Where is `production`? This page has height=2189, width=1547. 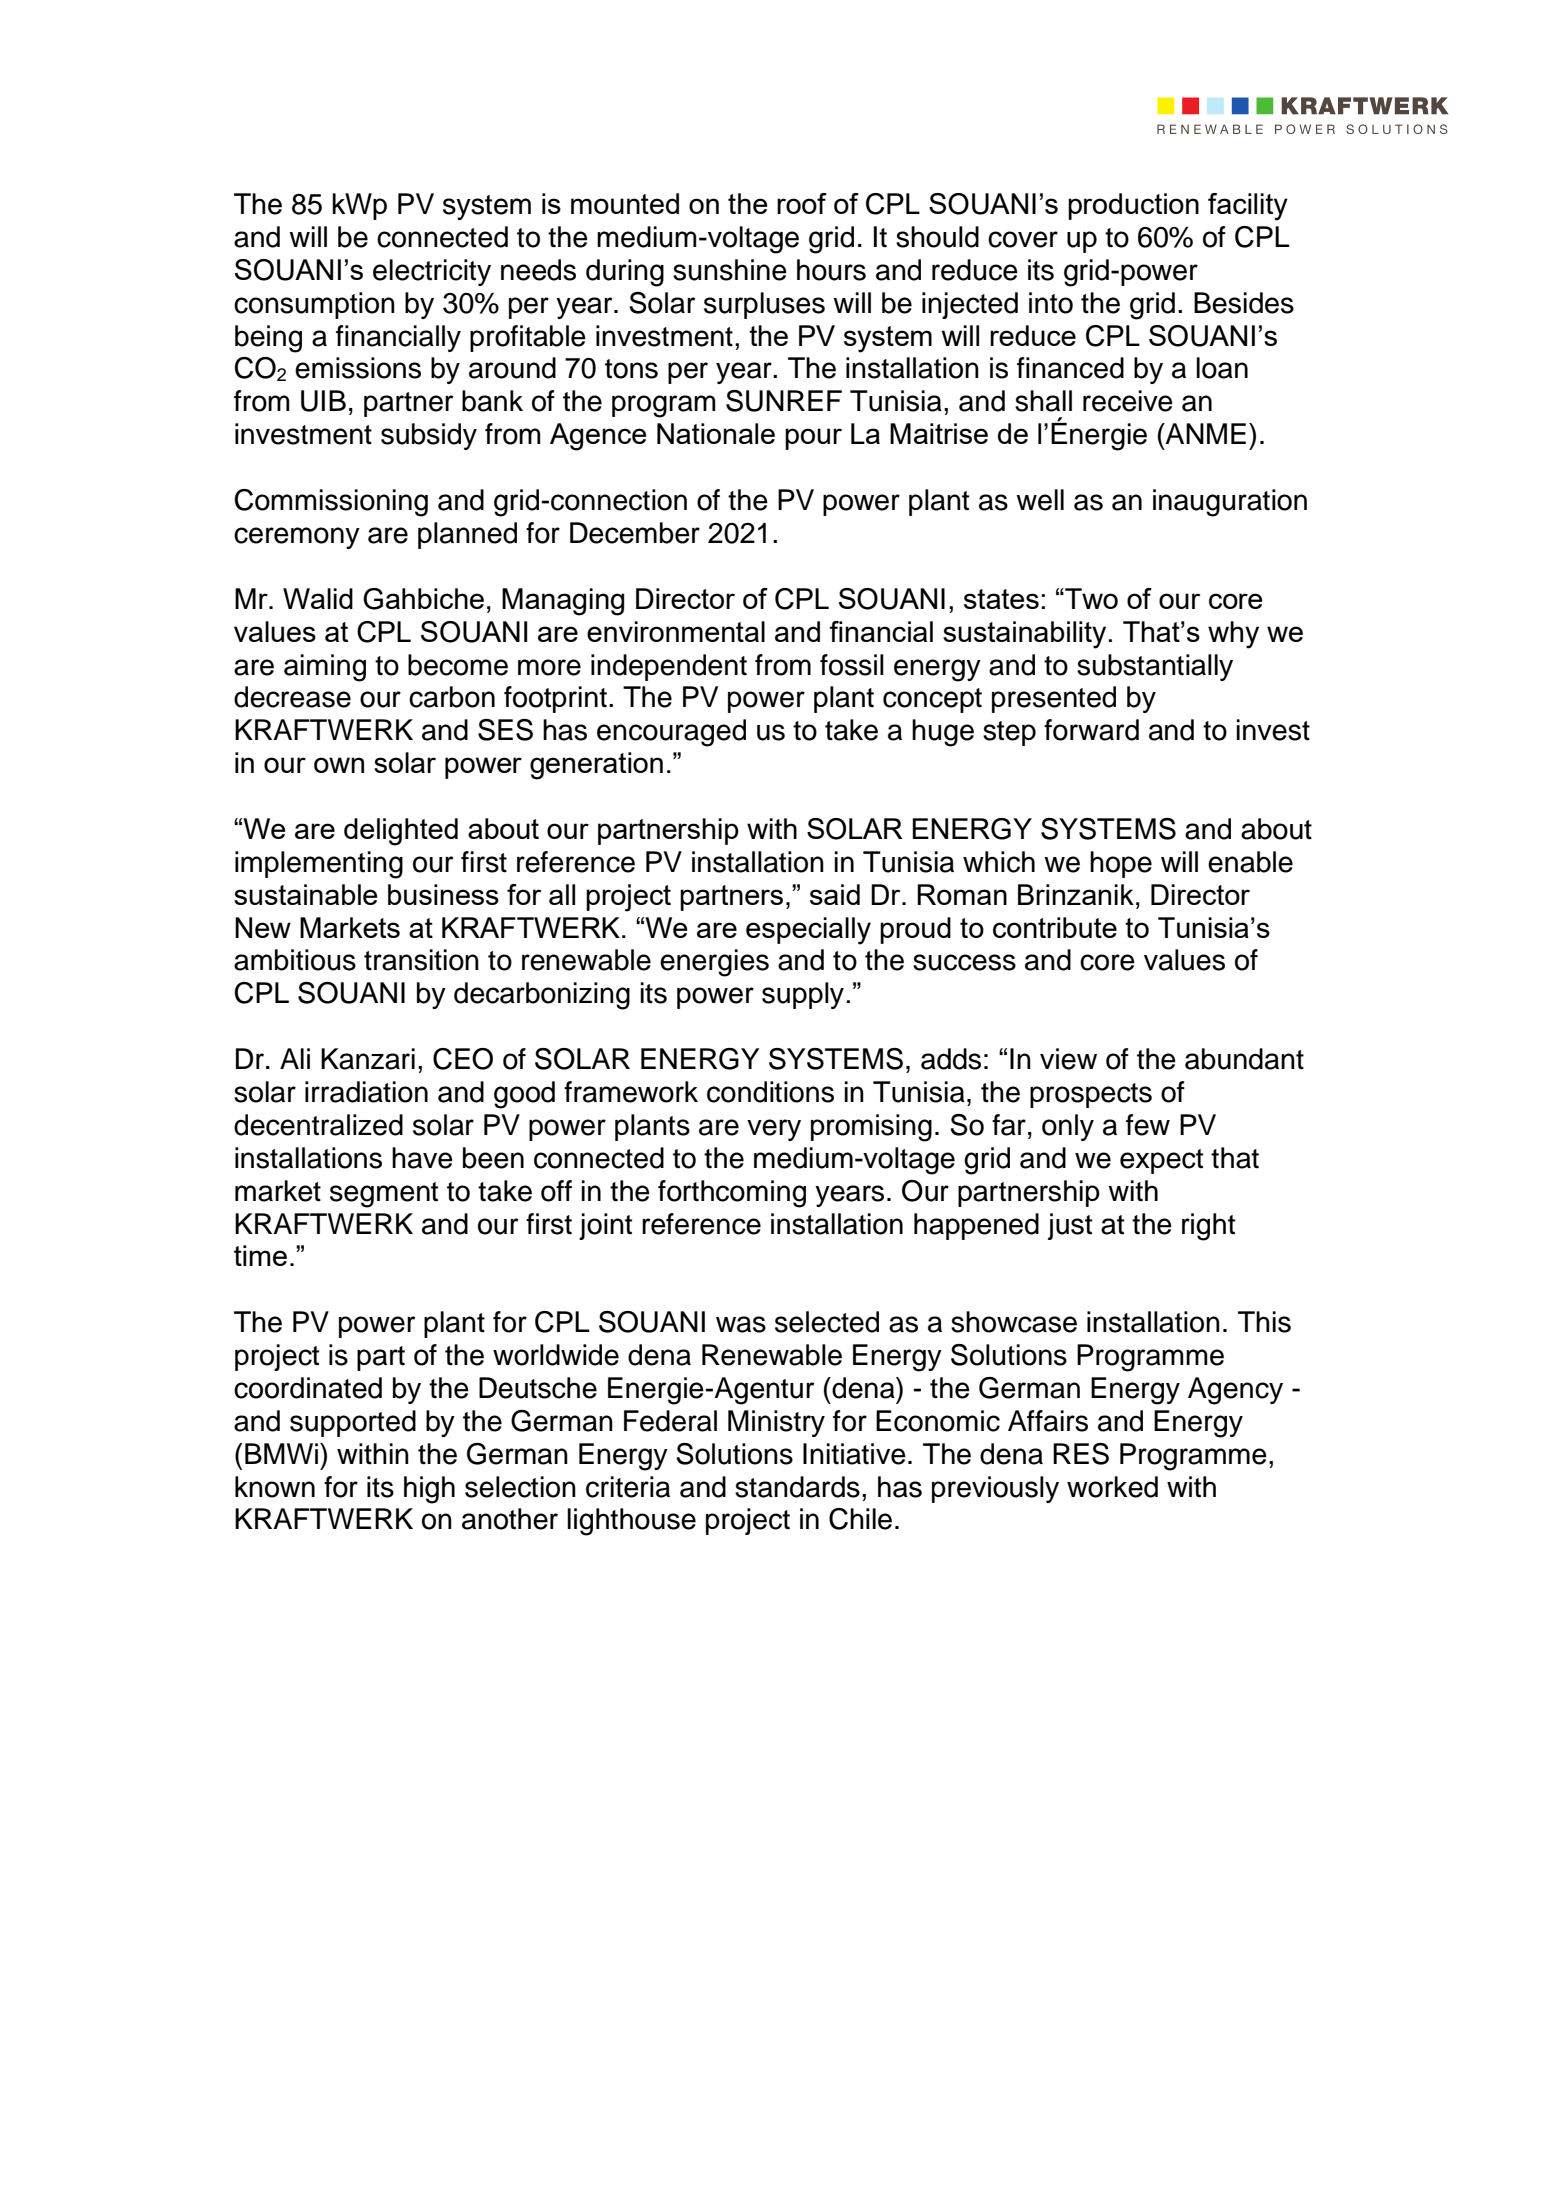
production is located at coordinates (1133, 206).
